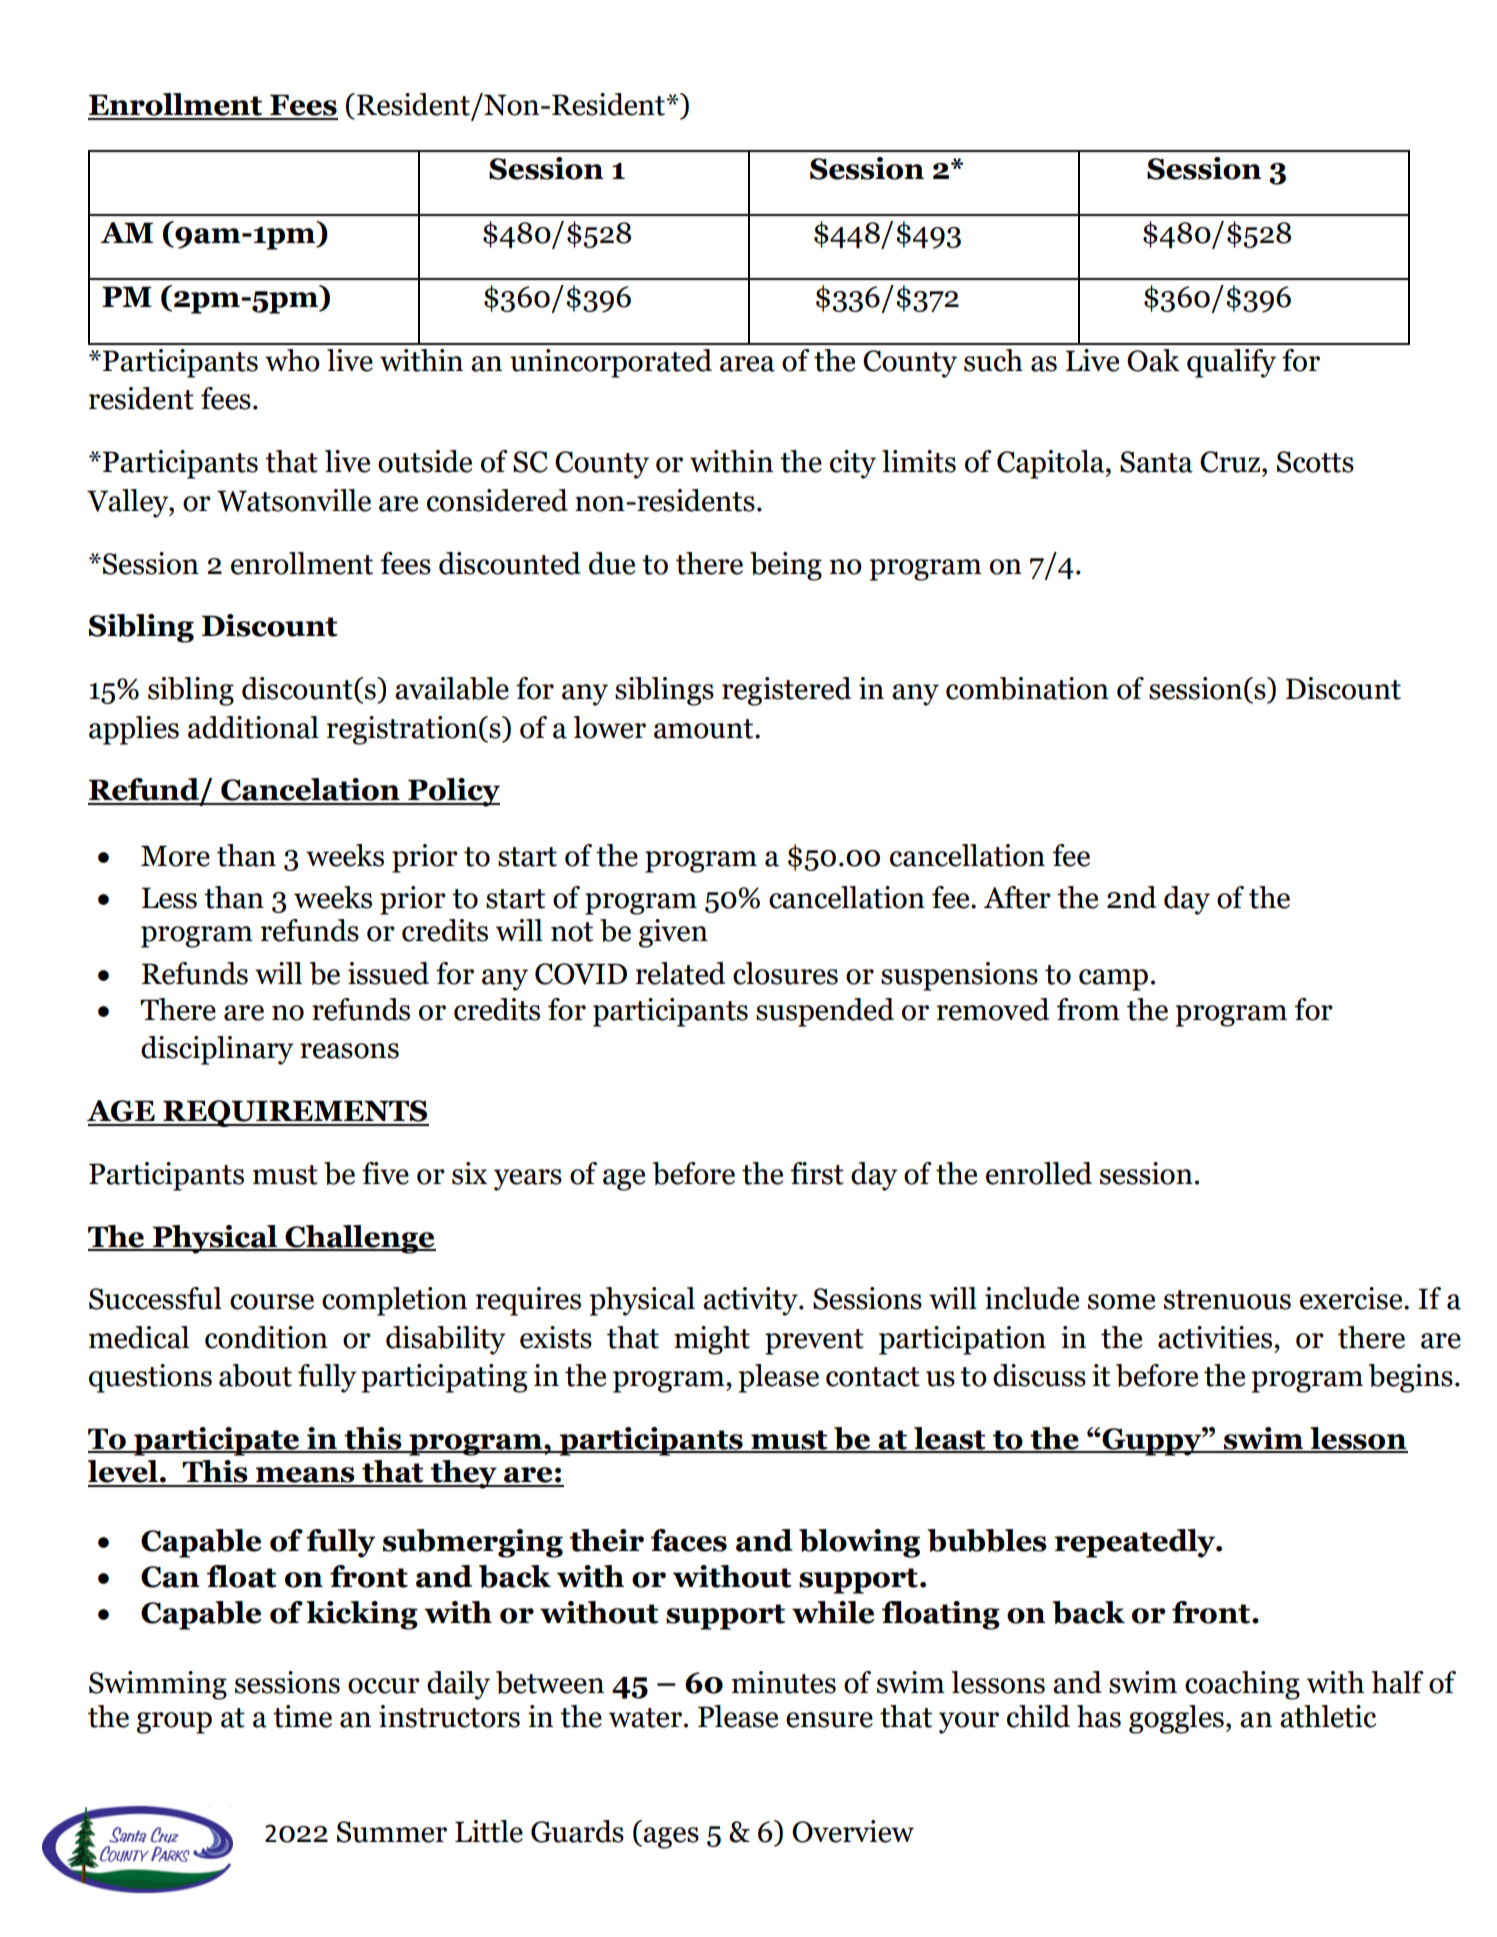  What do you see at coordinates (673, 933) in the screenshot?
I see `given` at bounding box center [673, 933].
